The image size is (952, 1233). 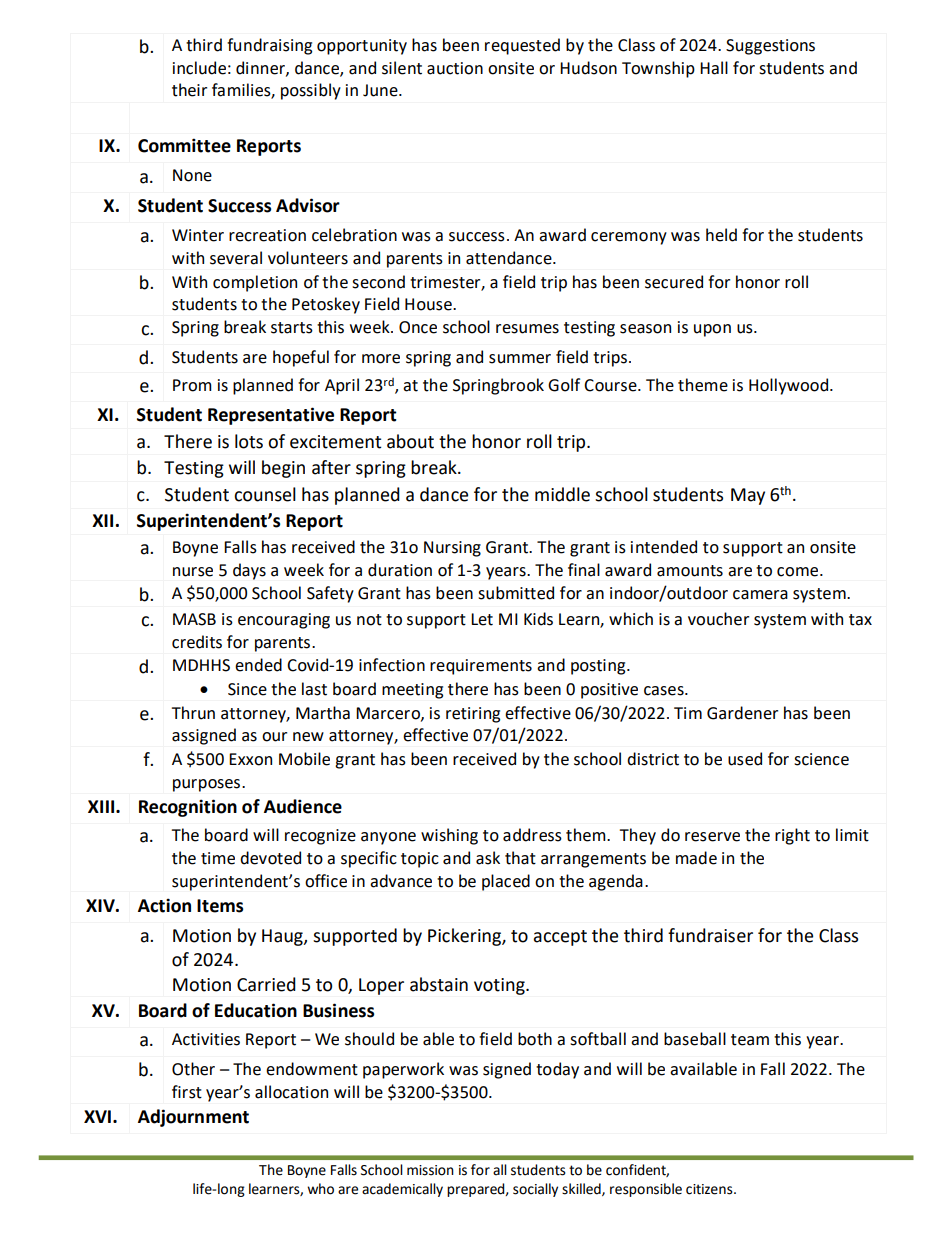 What do you see at coordinates (455, 68) in the screenshot?
I see `auction` at bounding box center [455, 68].
